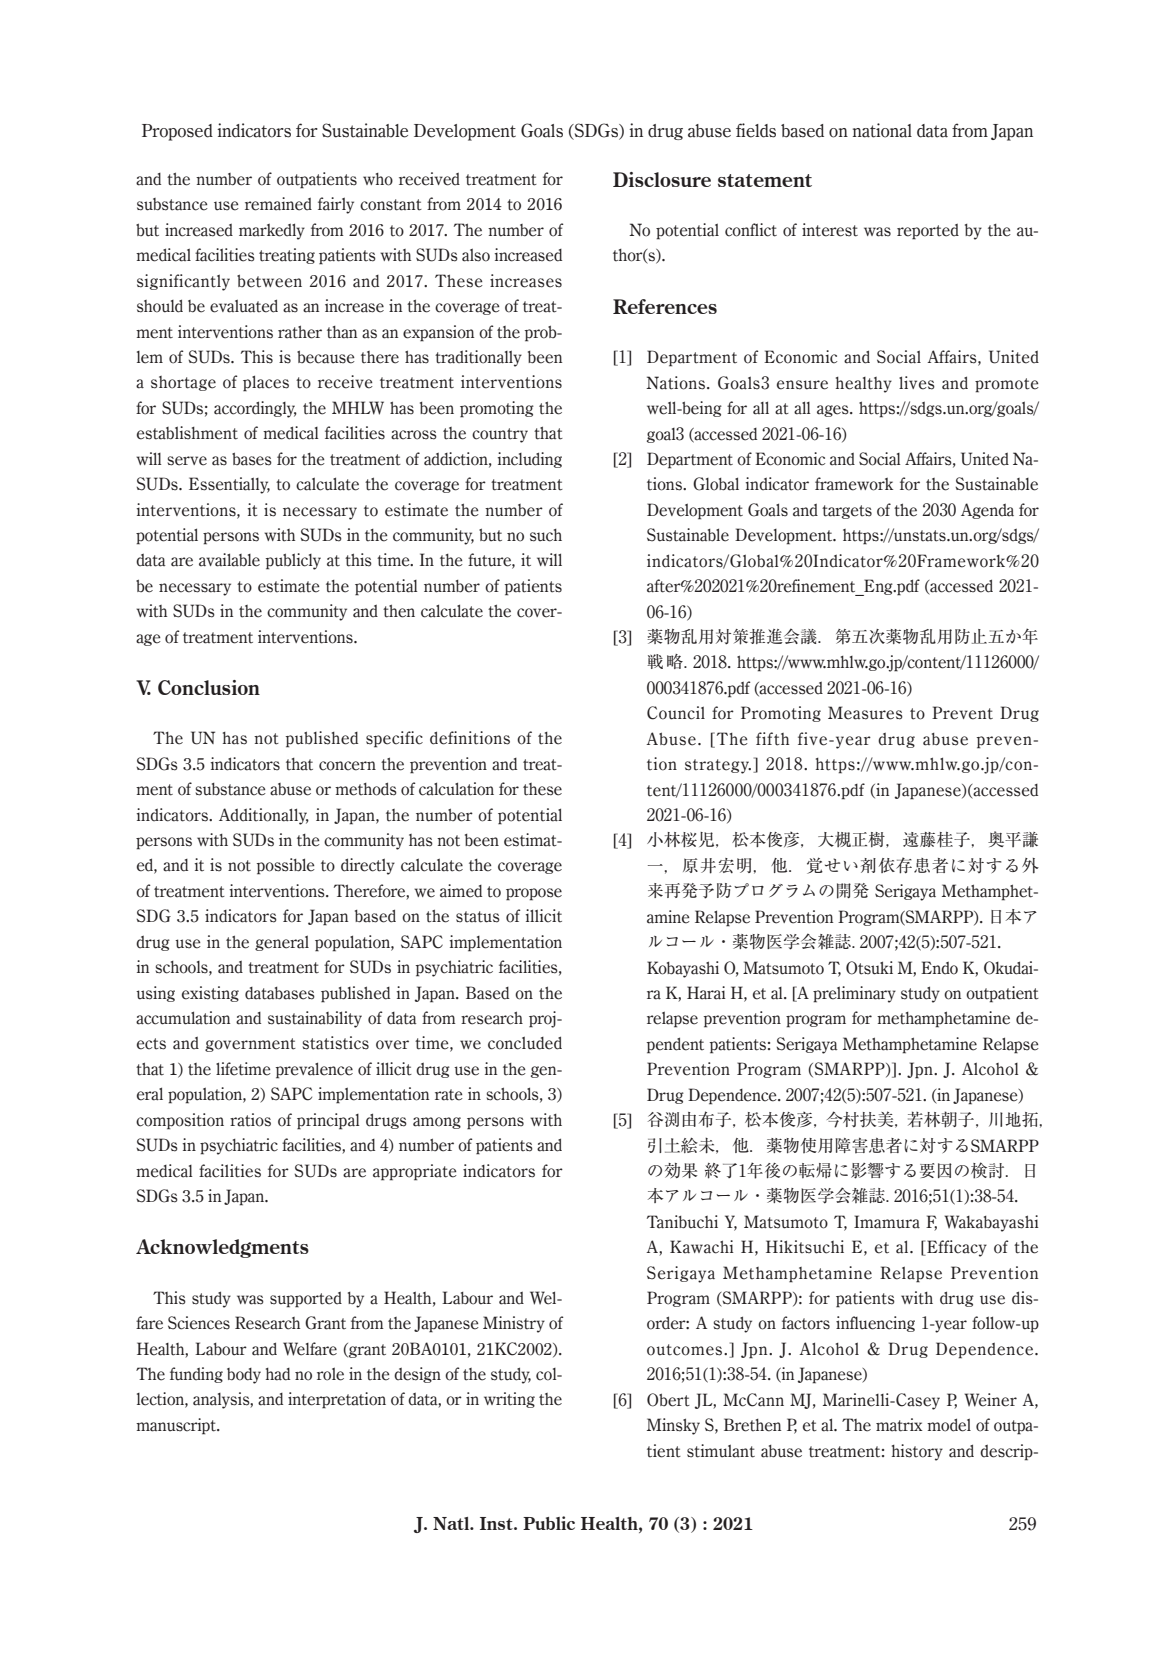 This screenshot has width=1173, height=1659. I want to click on remained, so click(278, 204).
